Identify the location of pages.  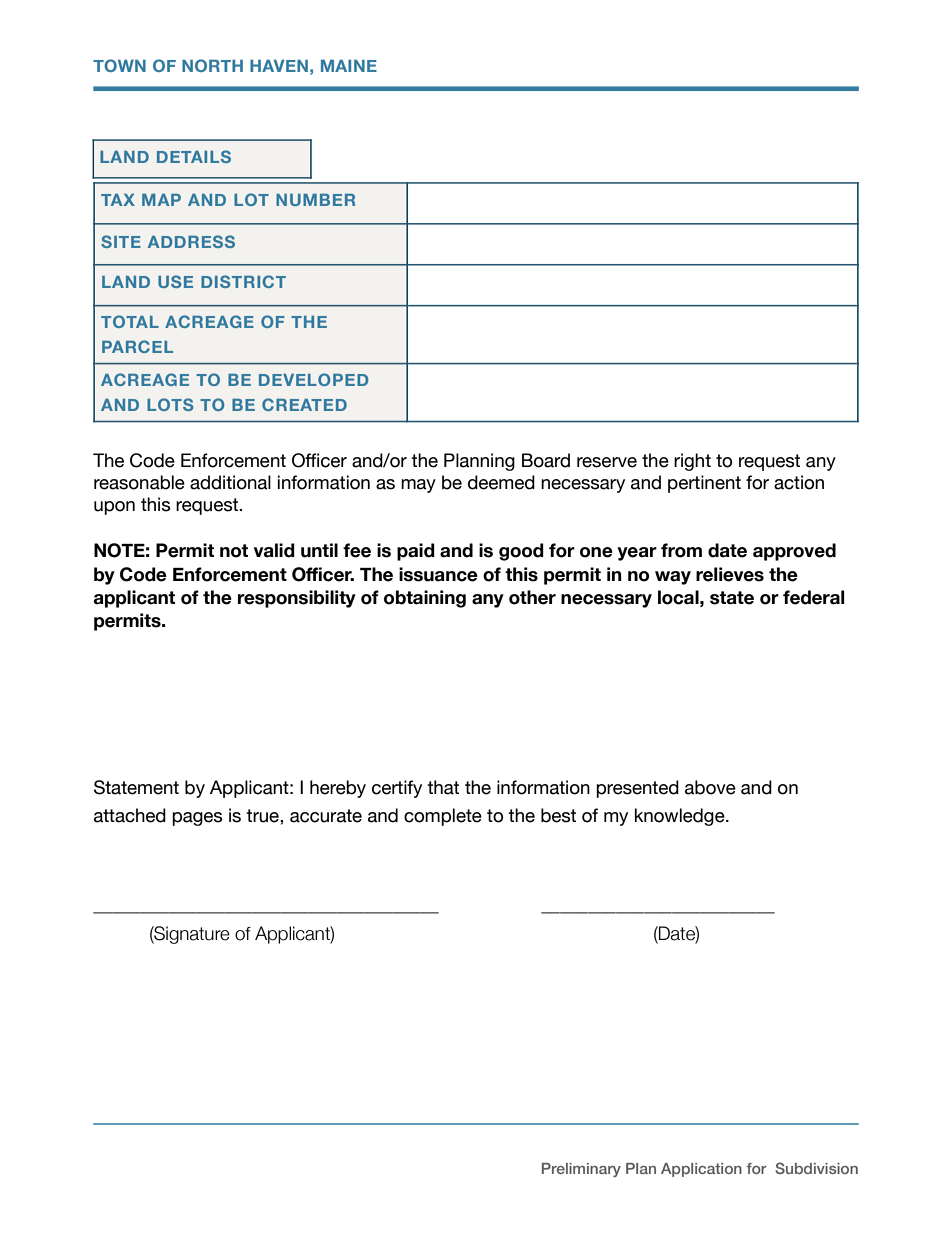
(197, 819).
